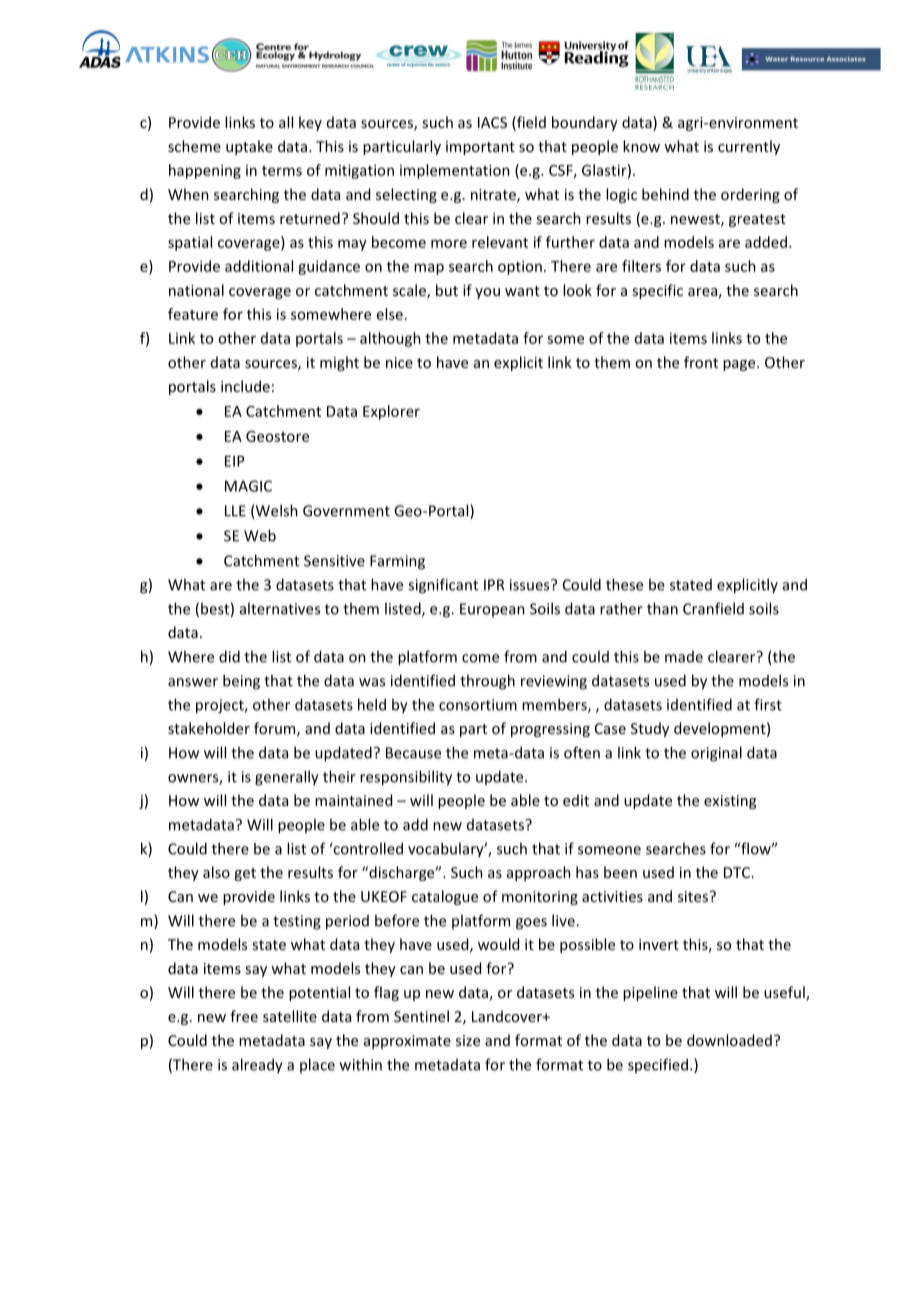  I want to click on generally, so click(287, 778).
